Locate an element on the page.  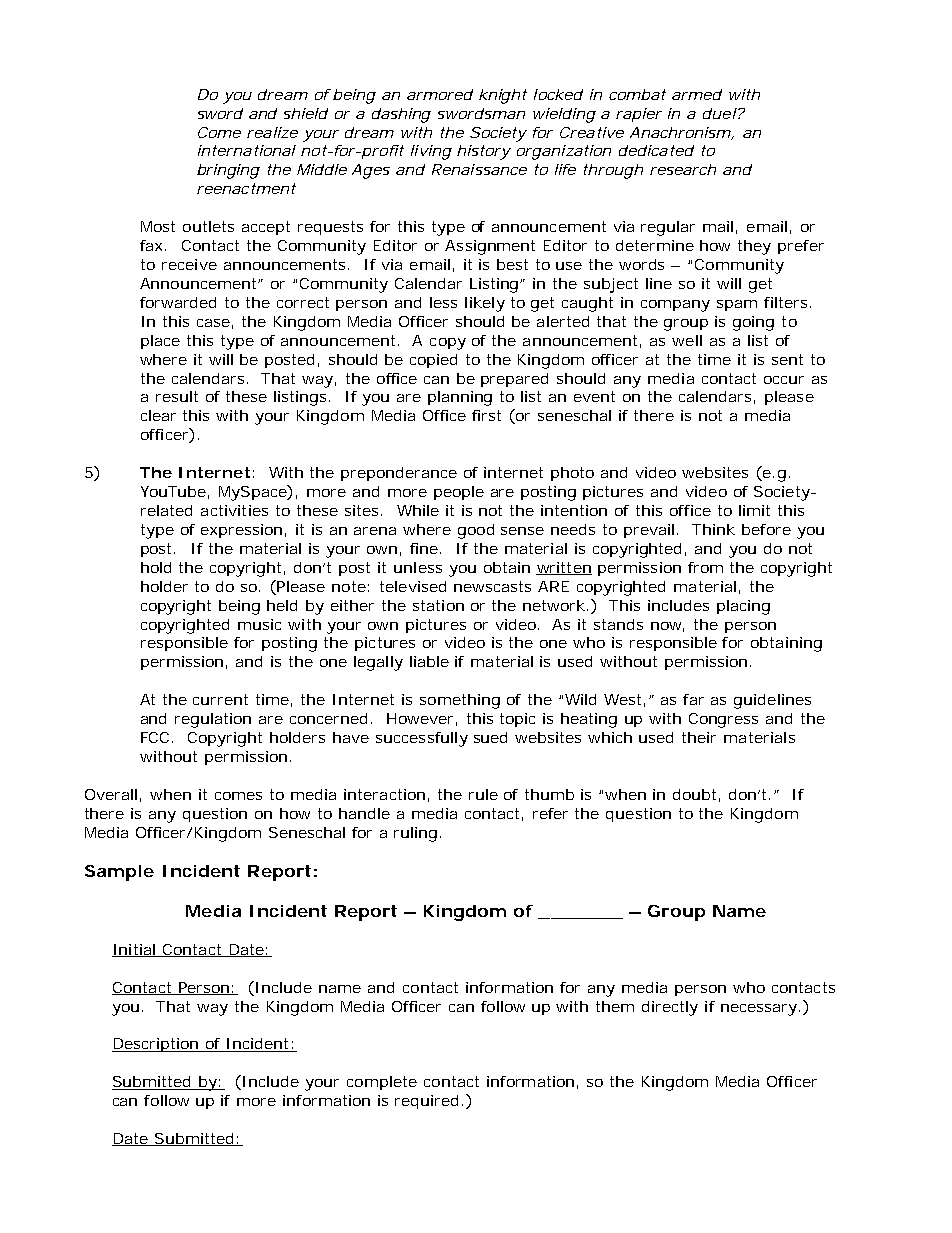
limit is located at coordinates (754, 510).
